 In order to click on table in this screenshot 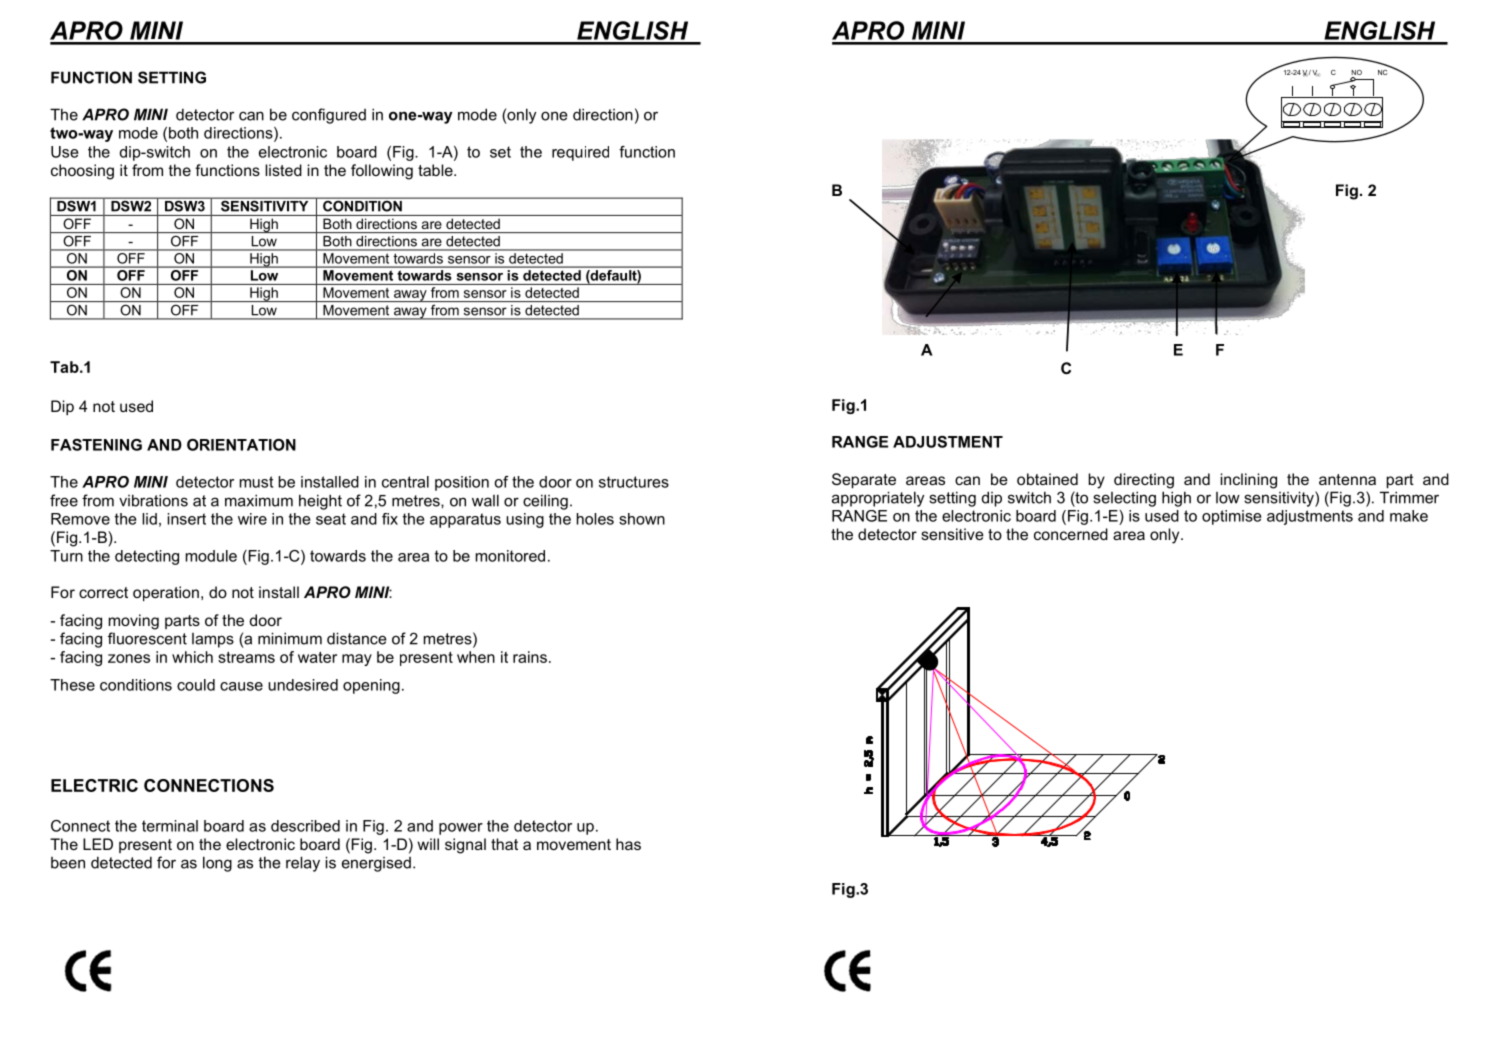, I will do `click(436, 170)`.
